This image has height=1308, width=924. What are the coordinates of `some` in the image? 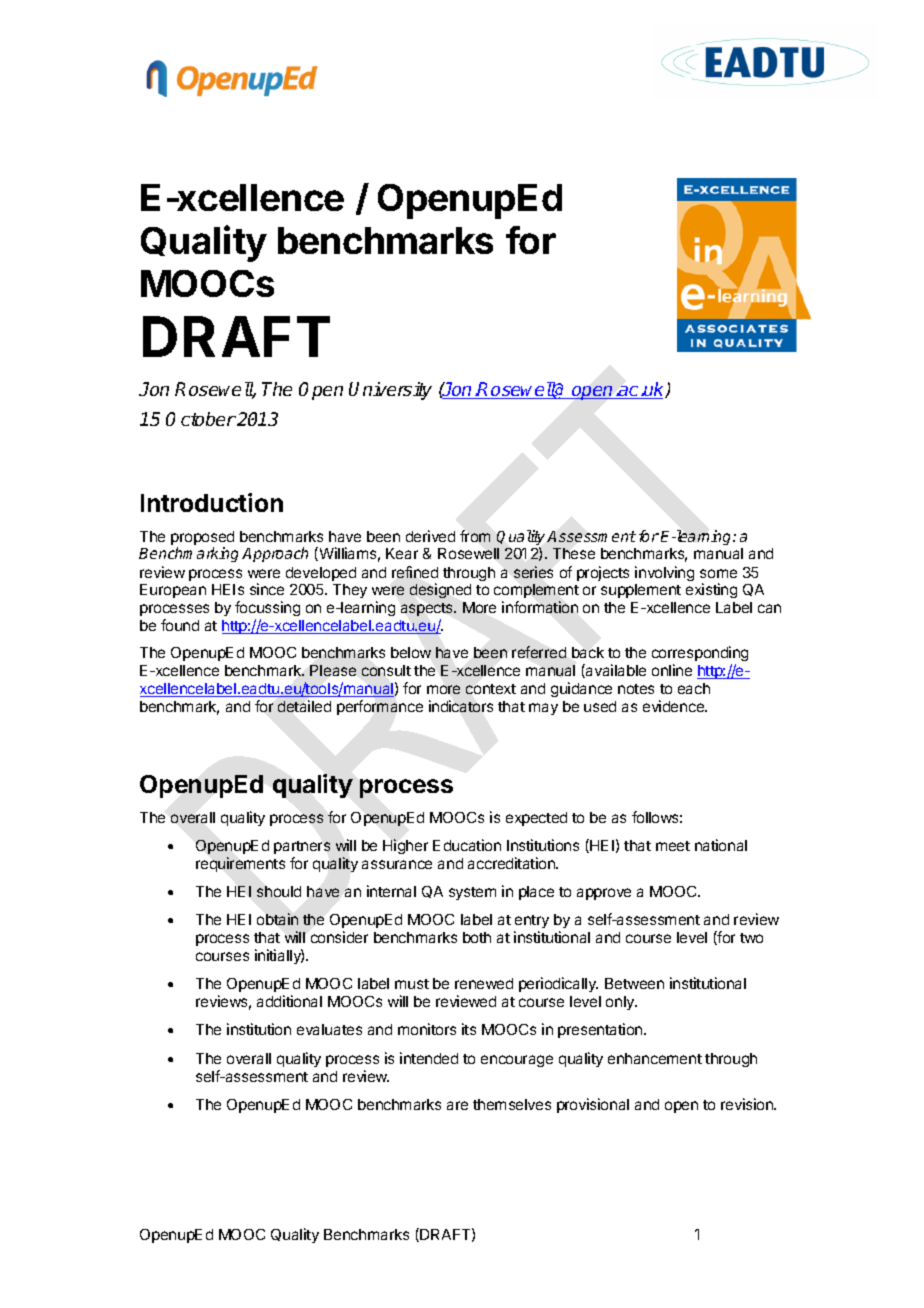 It's located at (718, 573).
